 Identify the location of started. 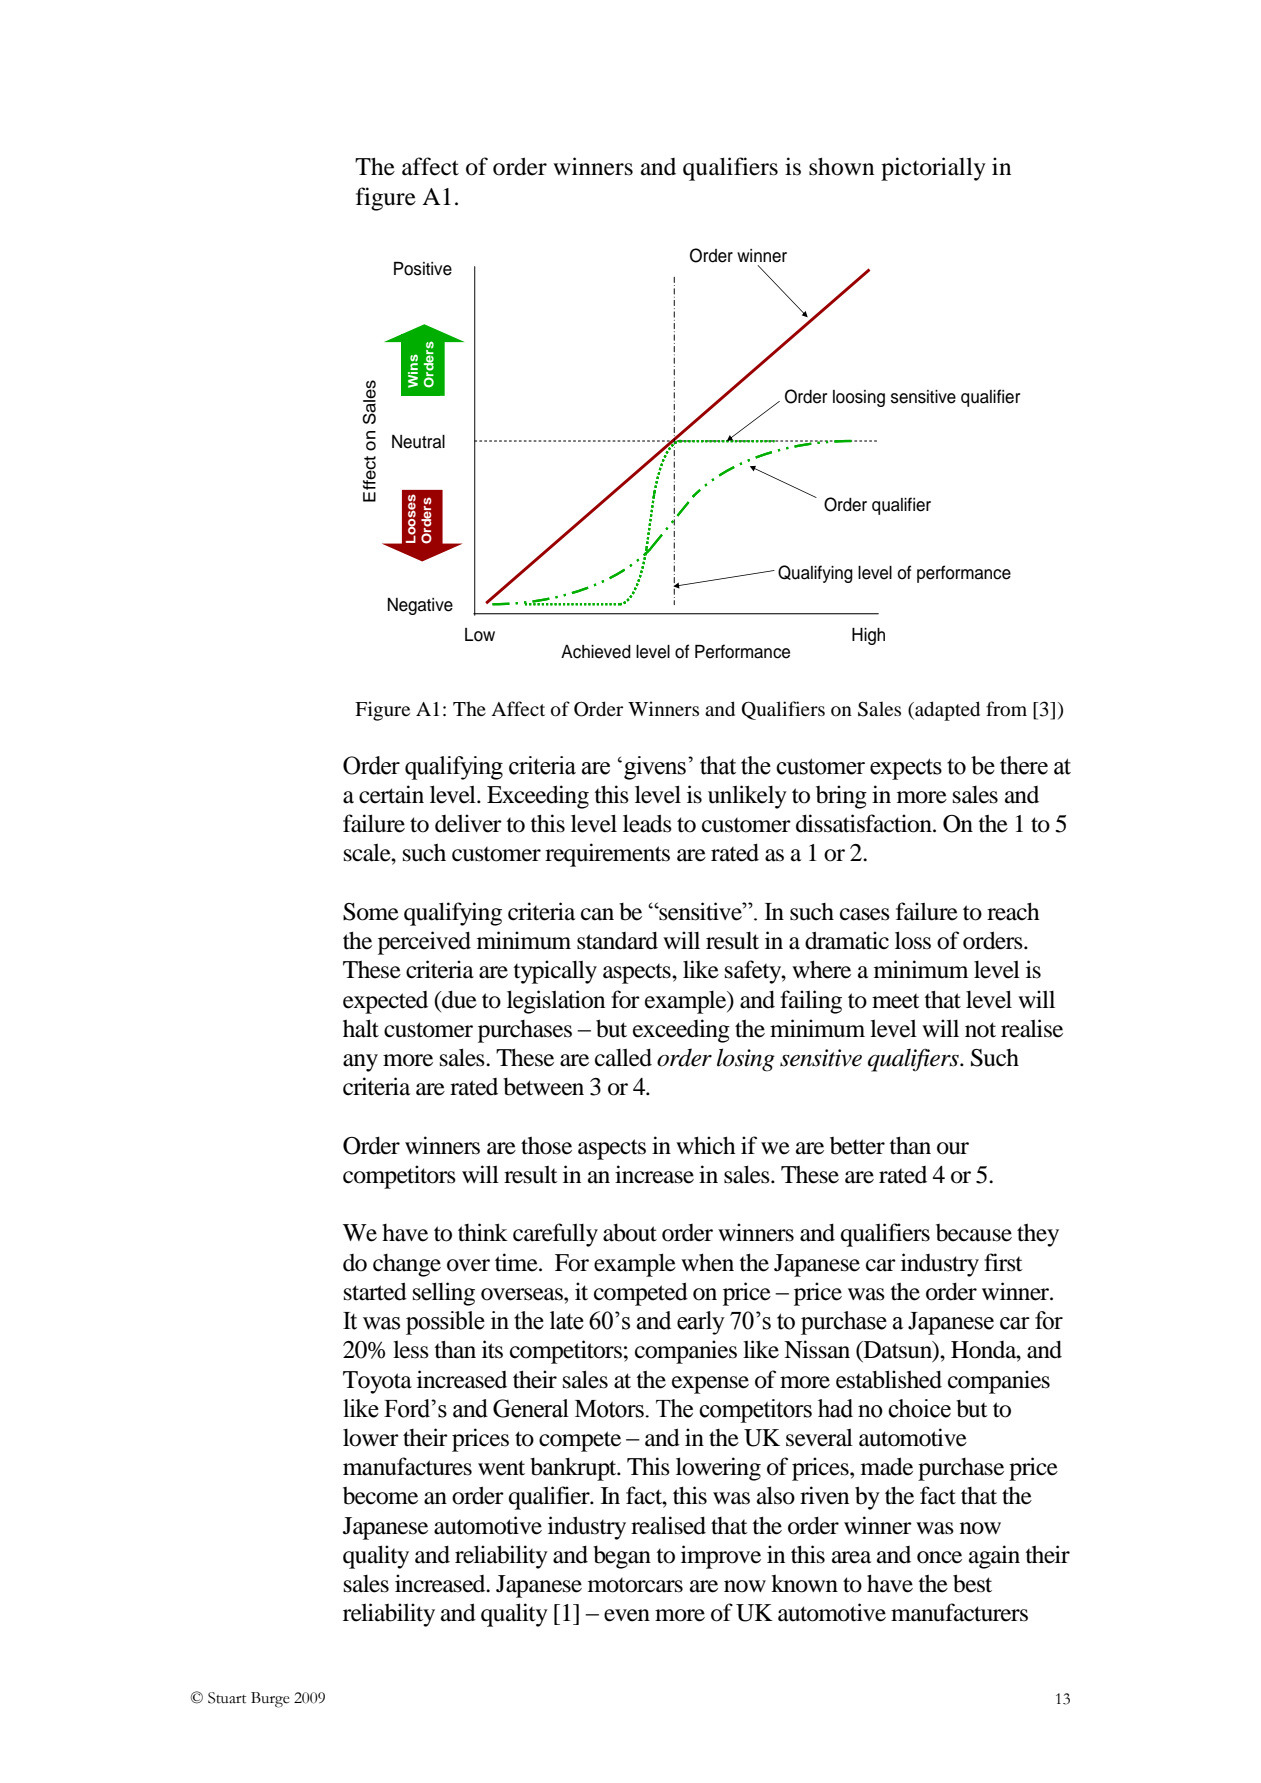
(375, 1291).
